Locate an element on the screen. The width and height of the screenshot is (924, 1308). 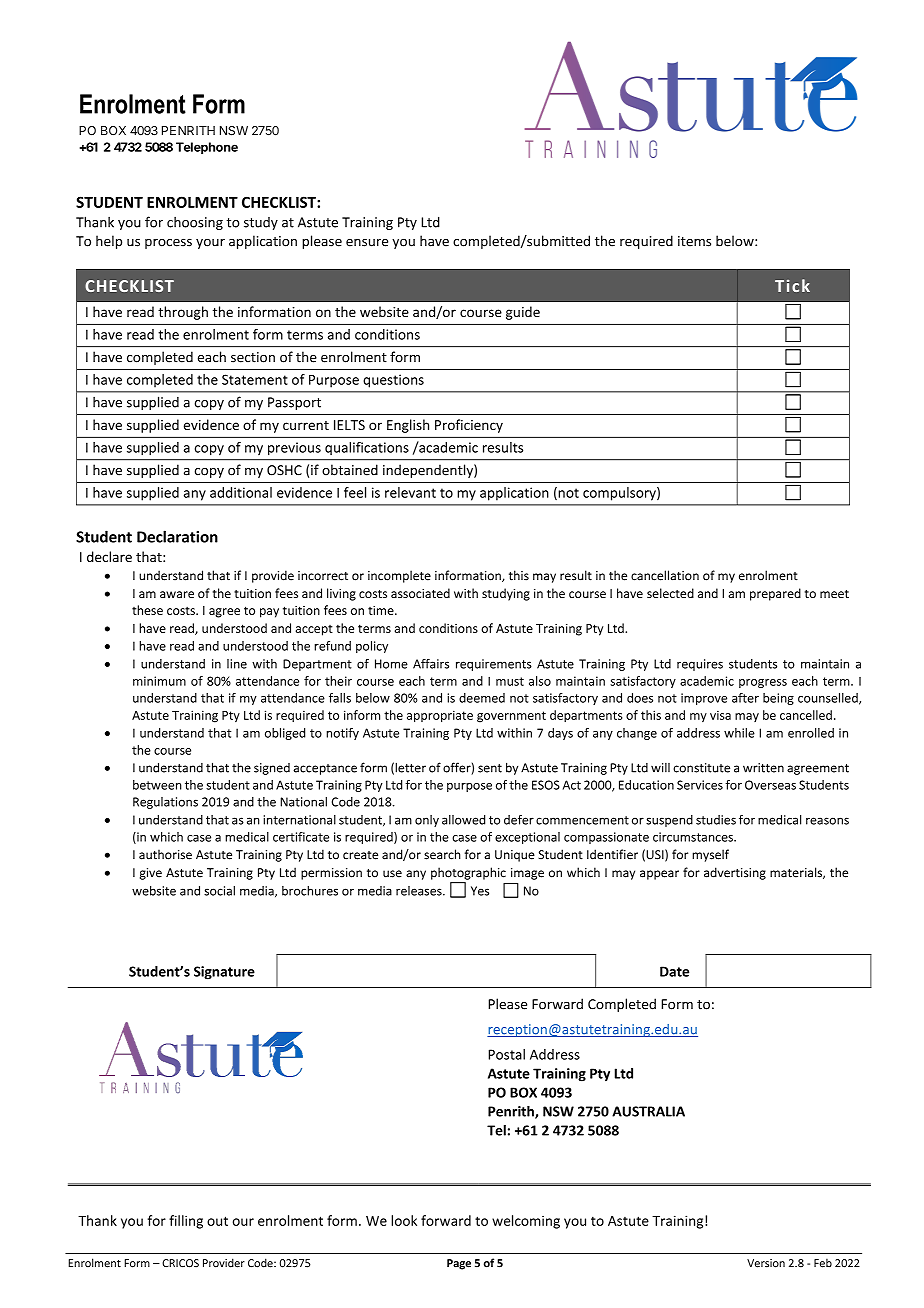
items is located at coordinates (694, 241).
